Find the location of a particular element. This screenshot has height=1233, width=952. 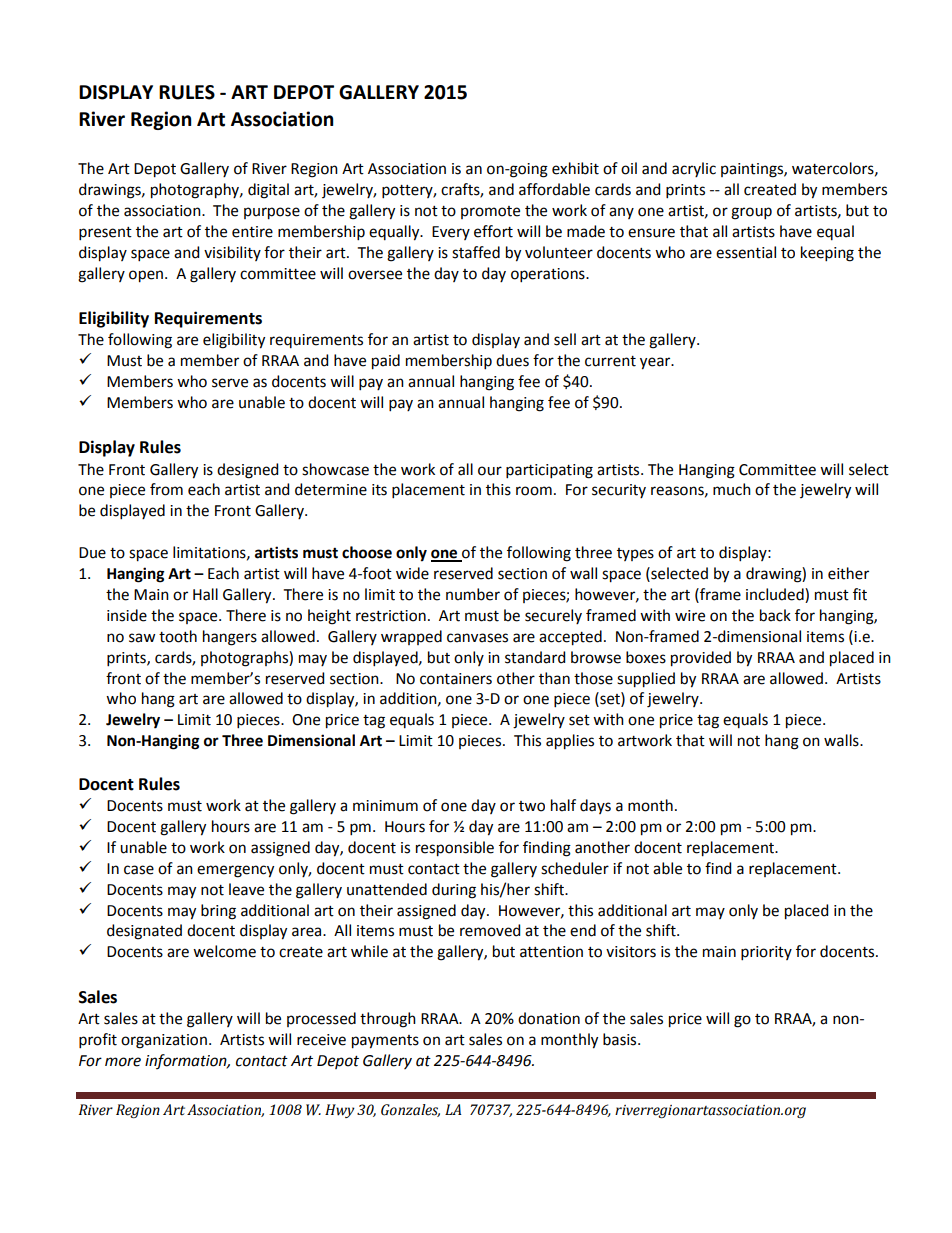

digital is located at coordinates (268, 191).
